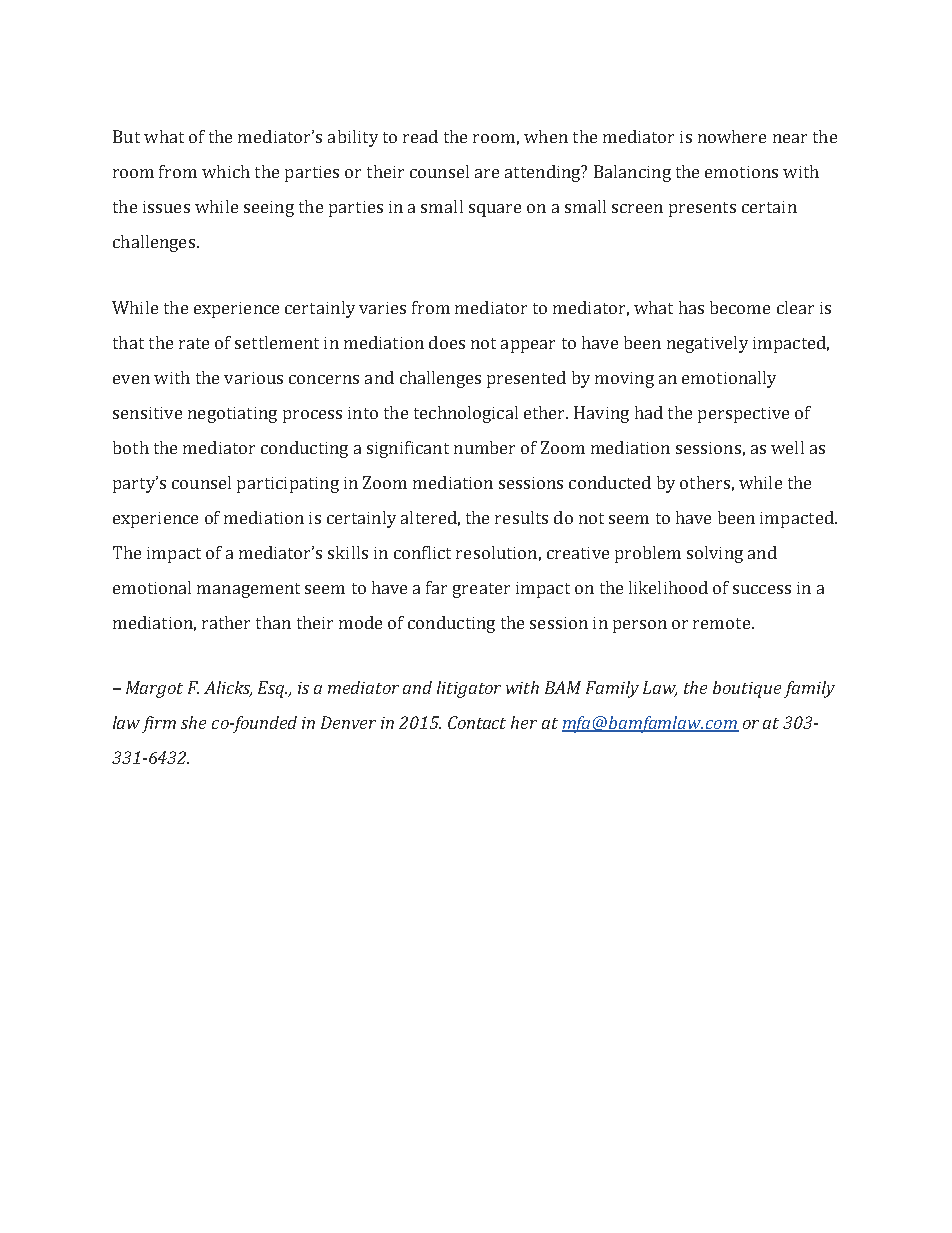 This document has width=952, height=1233. I want to click on varies, so click(382, 308).
